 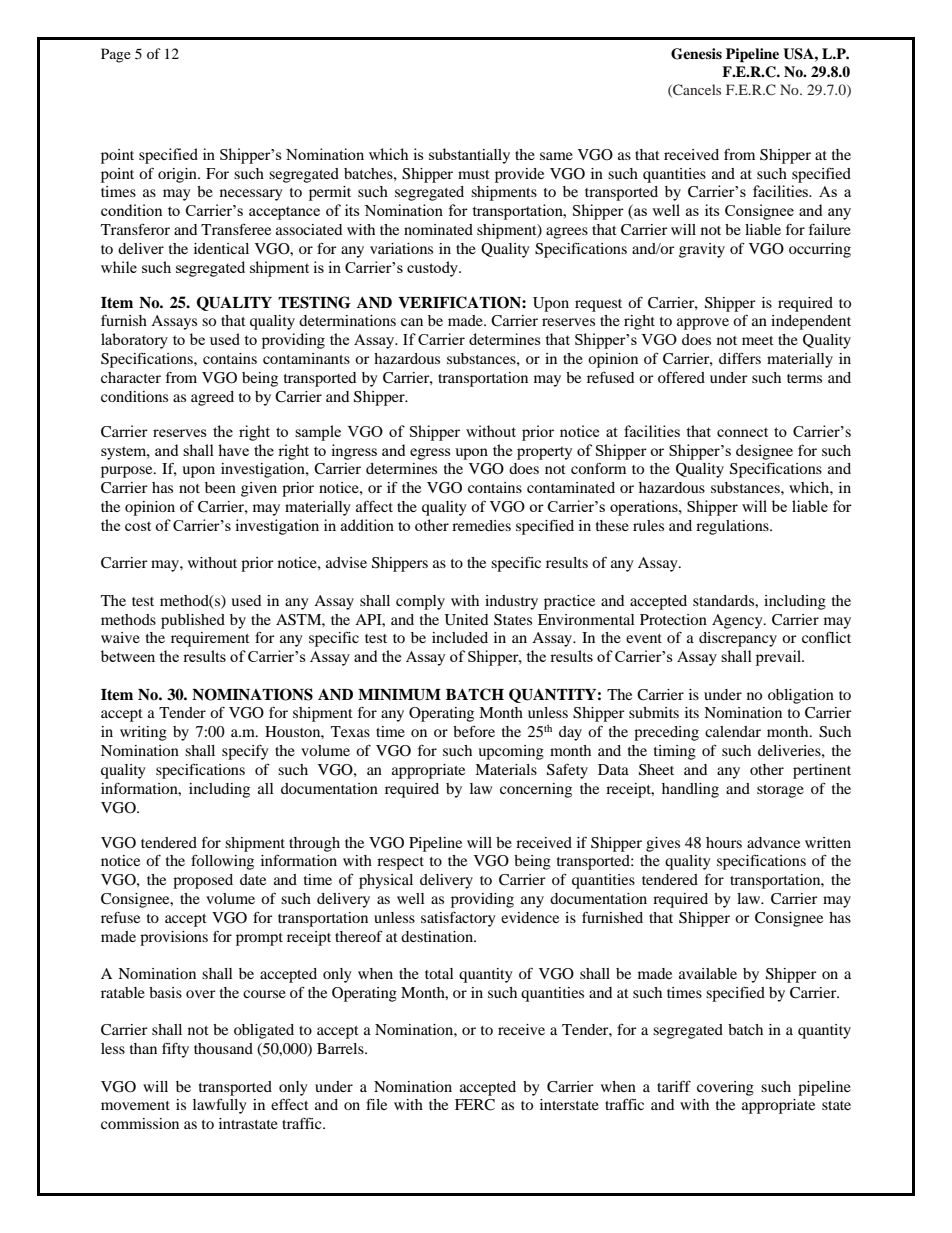 I want to click on published, so click(x=193, y=621).
